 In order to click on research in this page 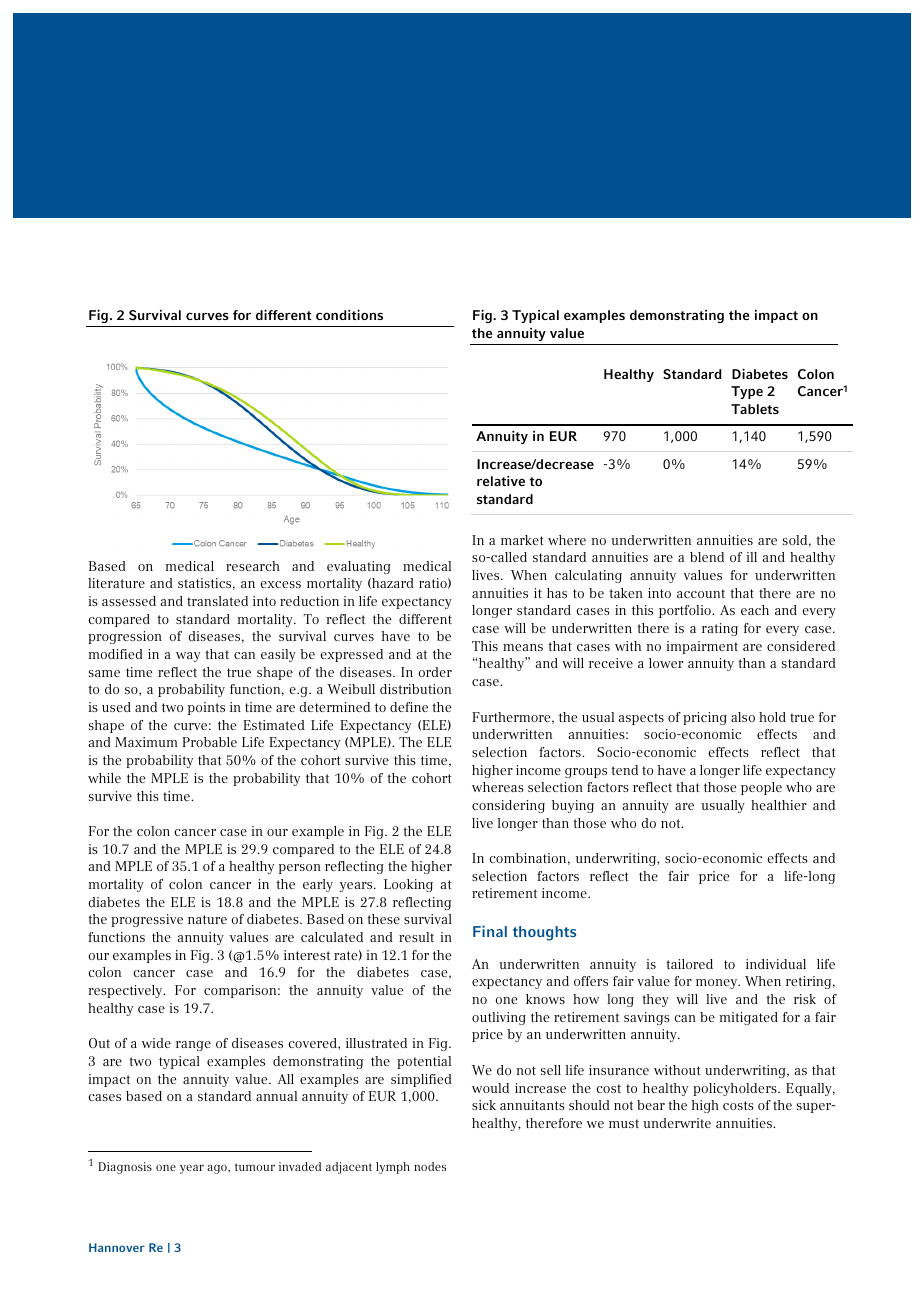, I will do `click(253, 566)`.
